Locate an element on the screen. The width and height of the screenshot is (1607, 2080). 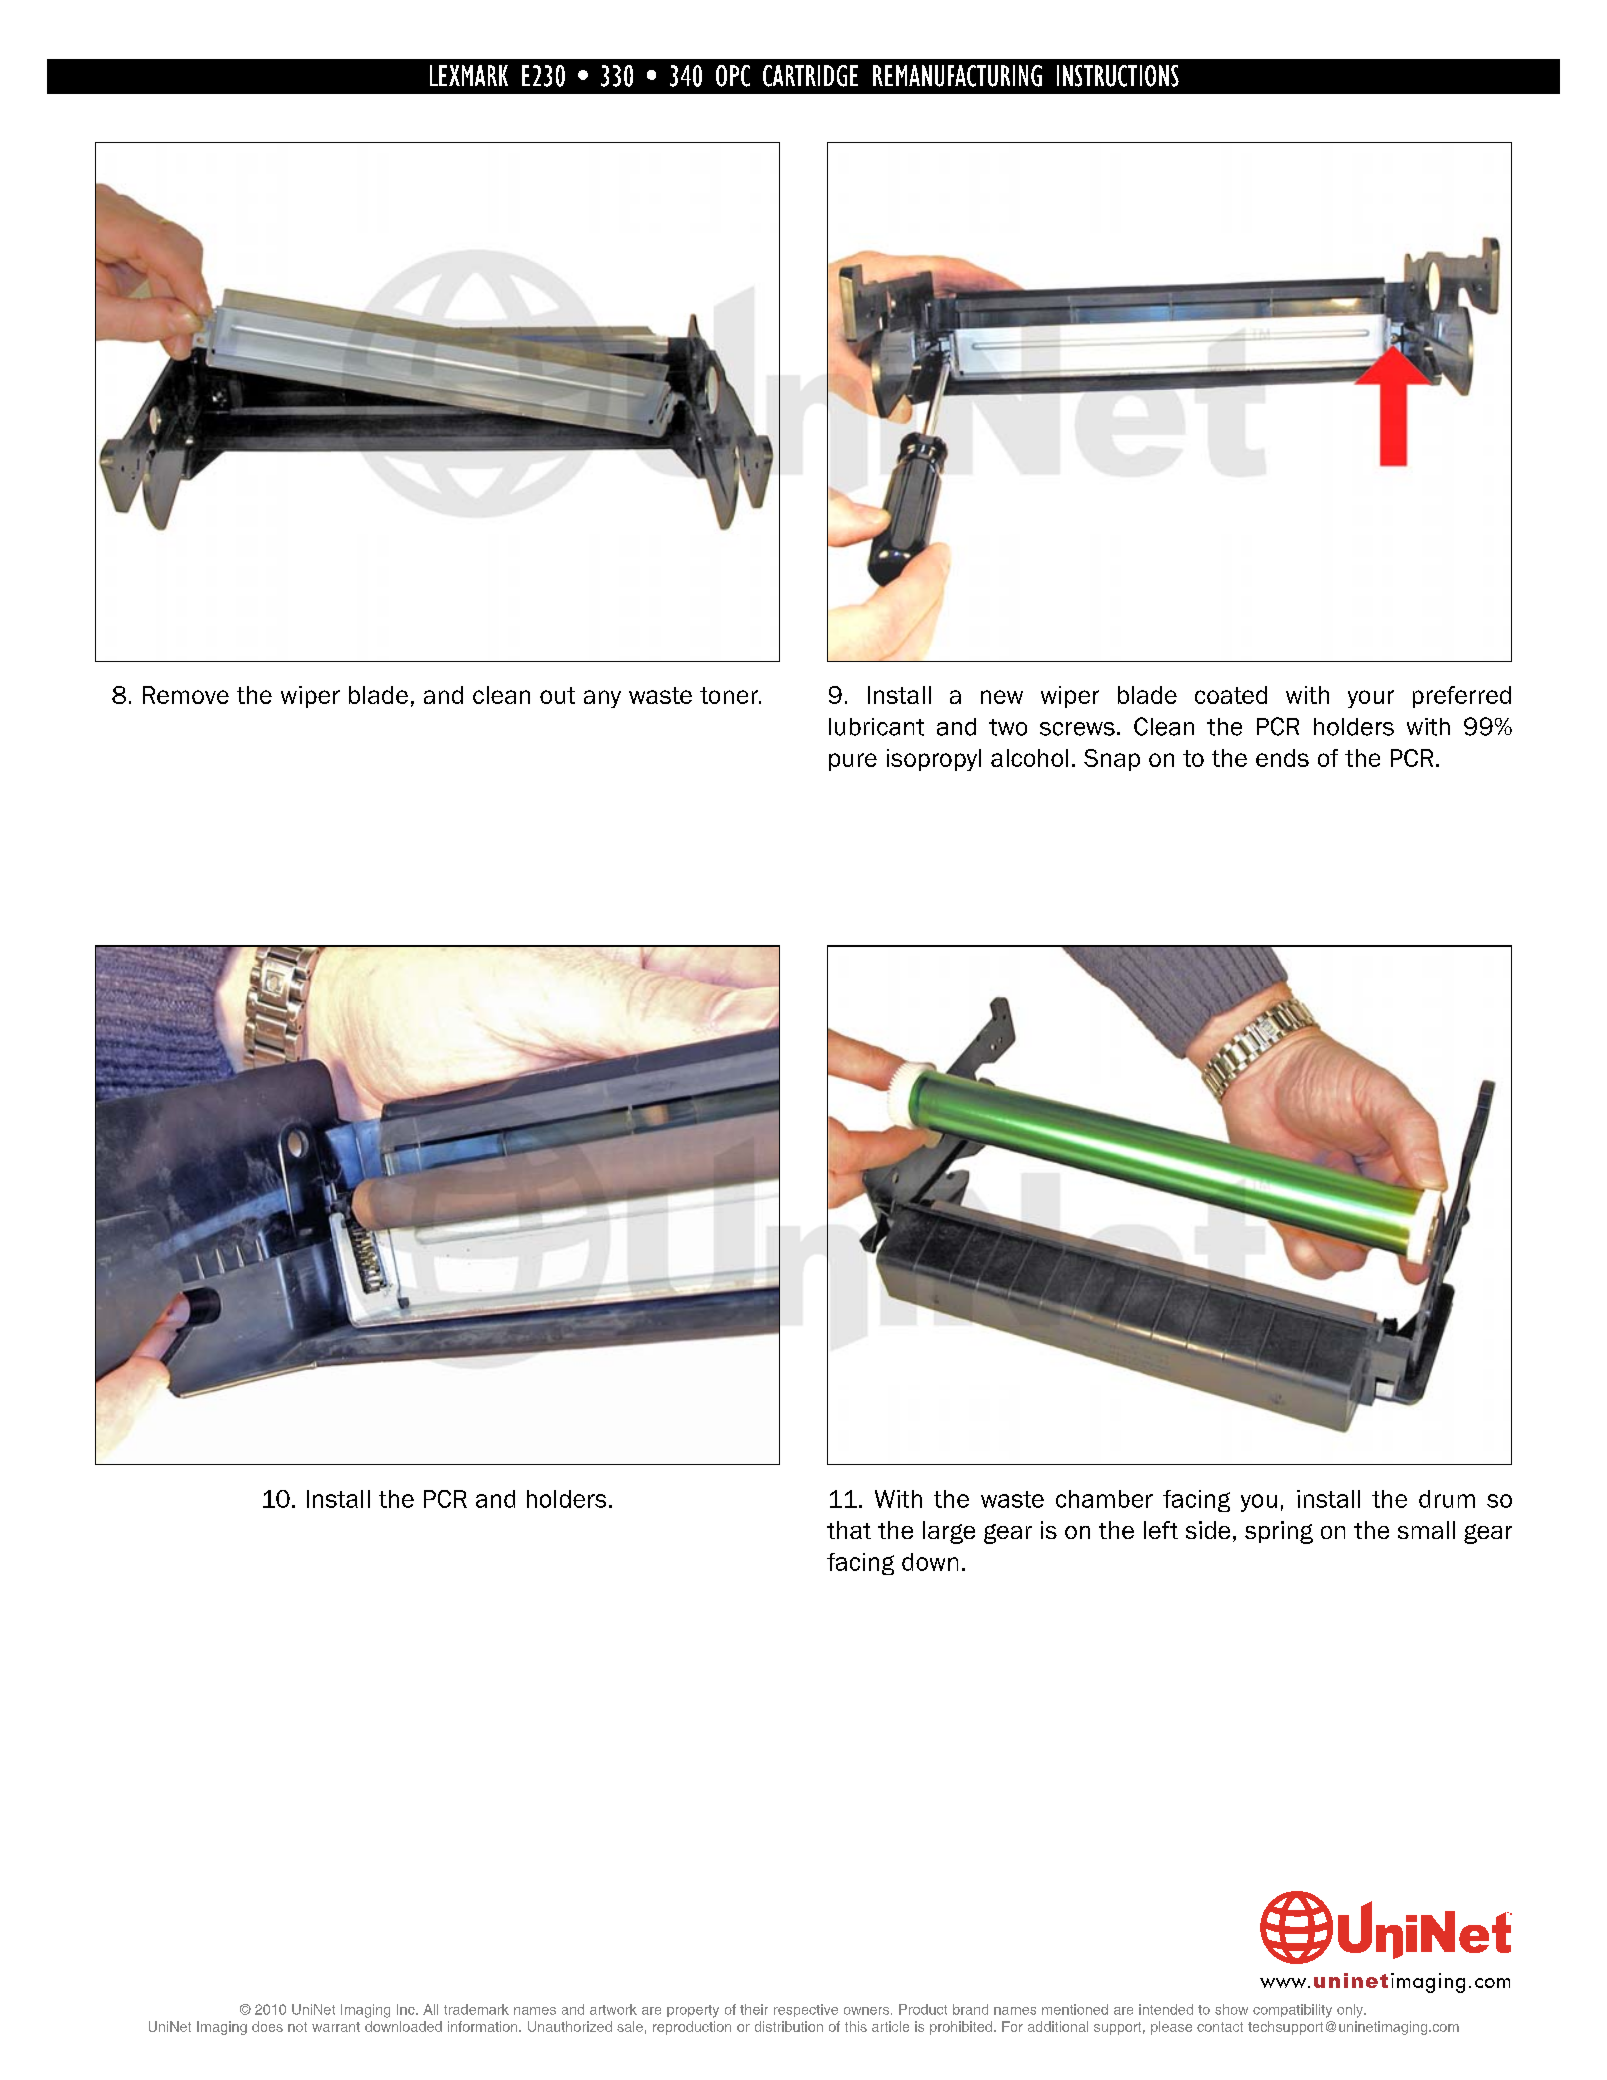
large is located at coordinates (949, 1532).
